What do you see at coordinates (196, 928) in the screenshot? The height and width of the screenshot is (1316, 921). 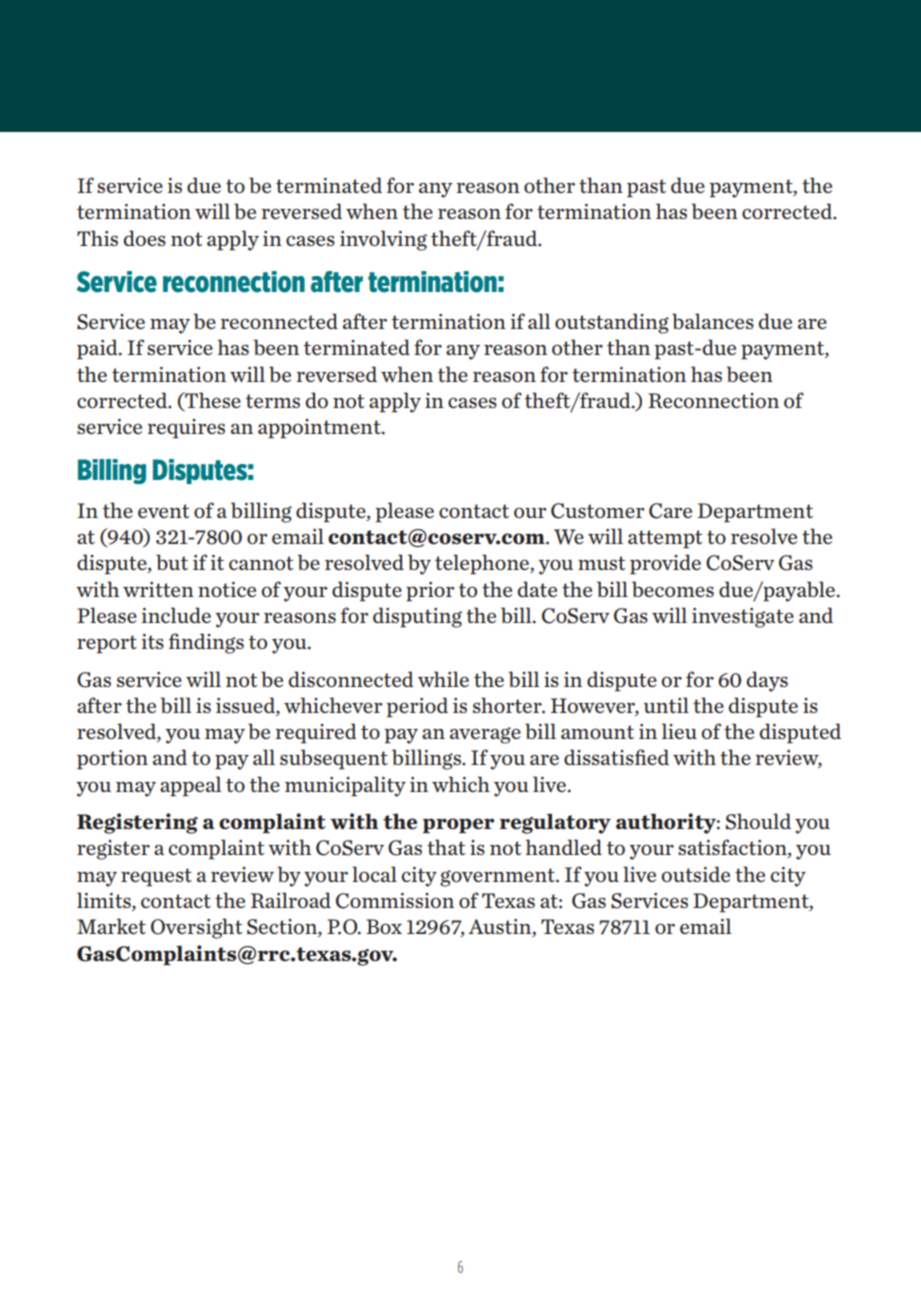 I see `Oversight` at bounding box center [196, 928].
